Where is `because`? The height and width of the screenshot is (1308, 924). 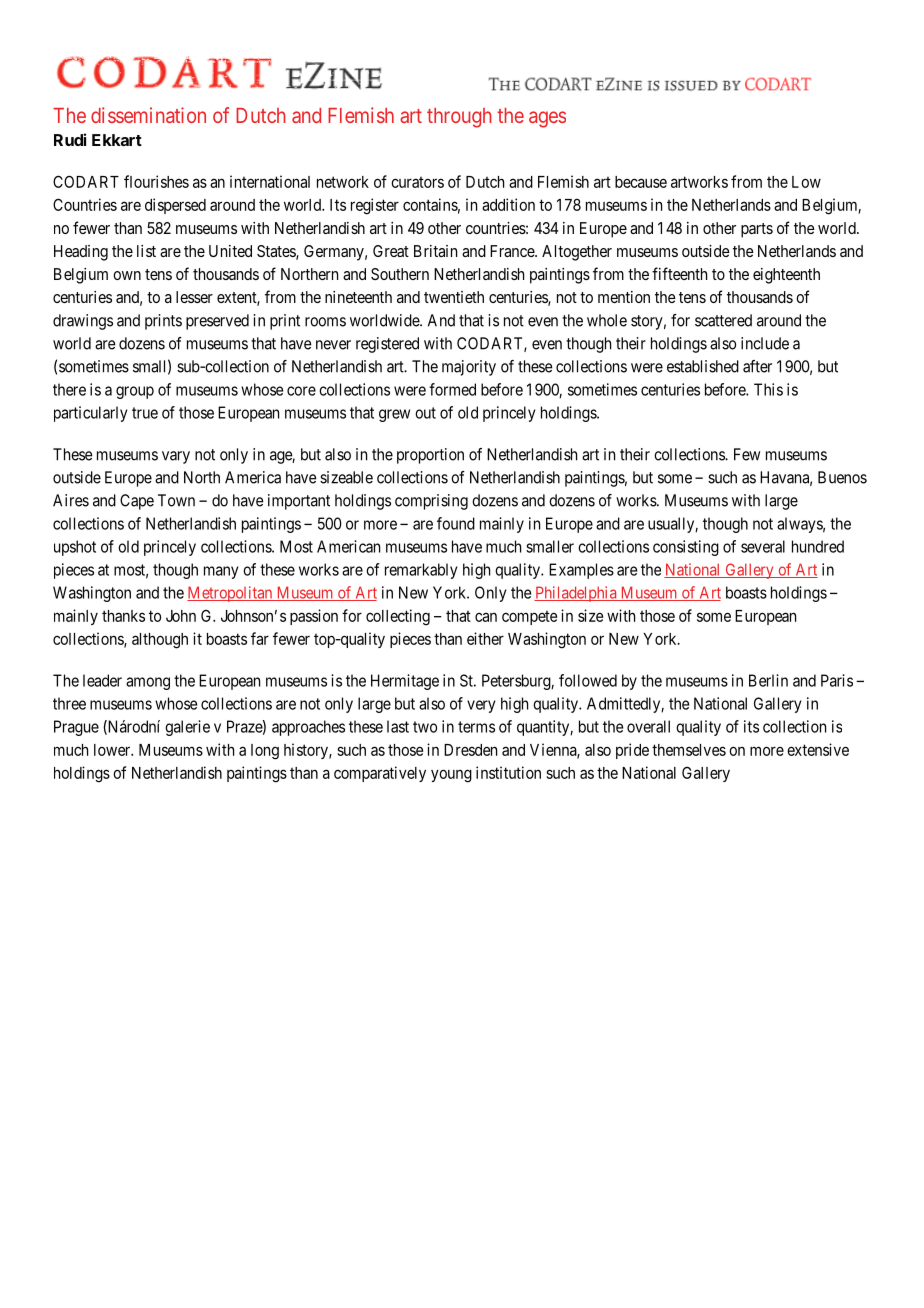 because is located at coordinates (641, 182).
